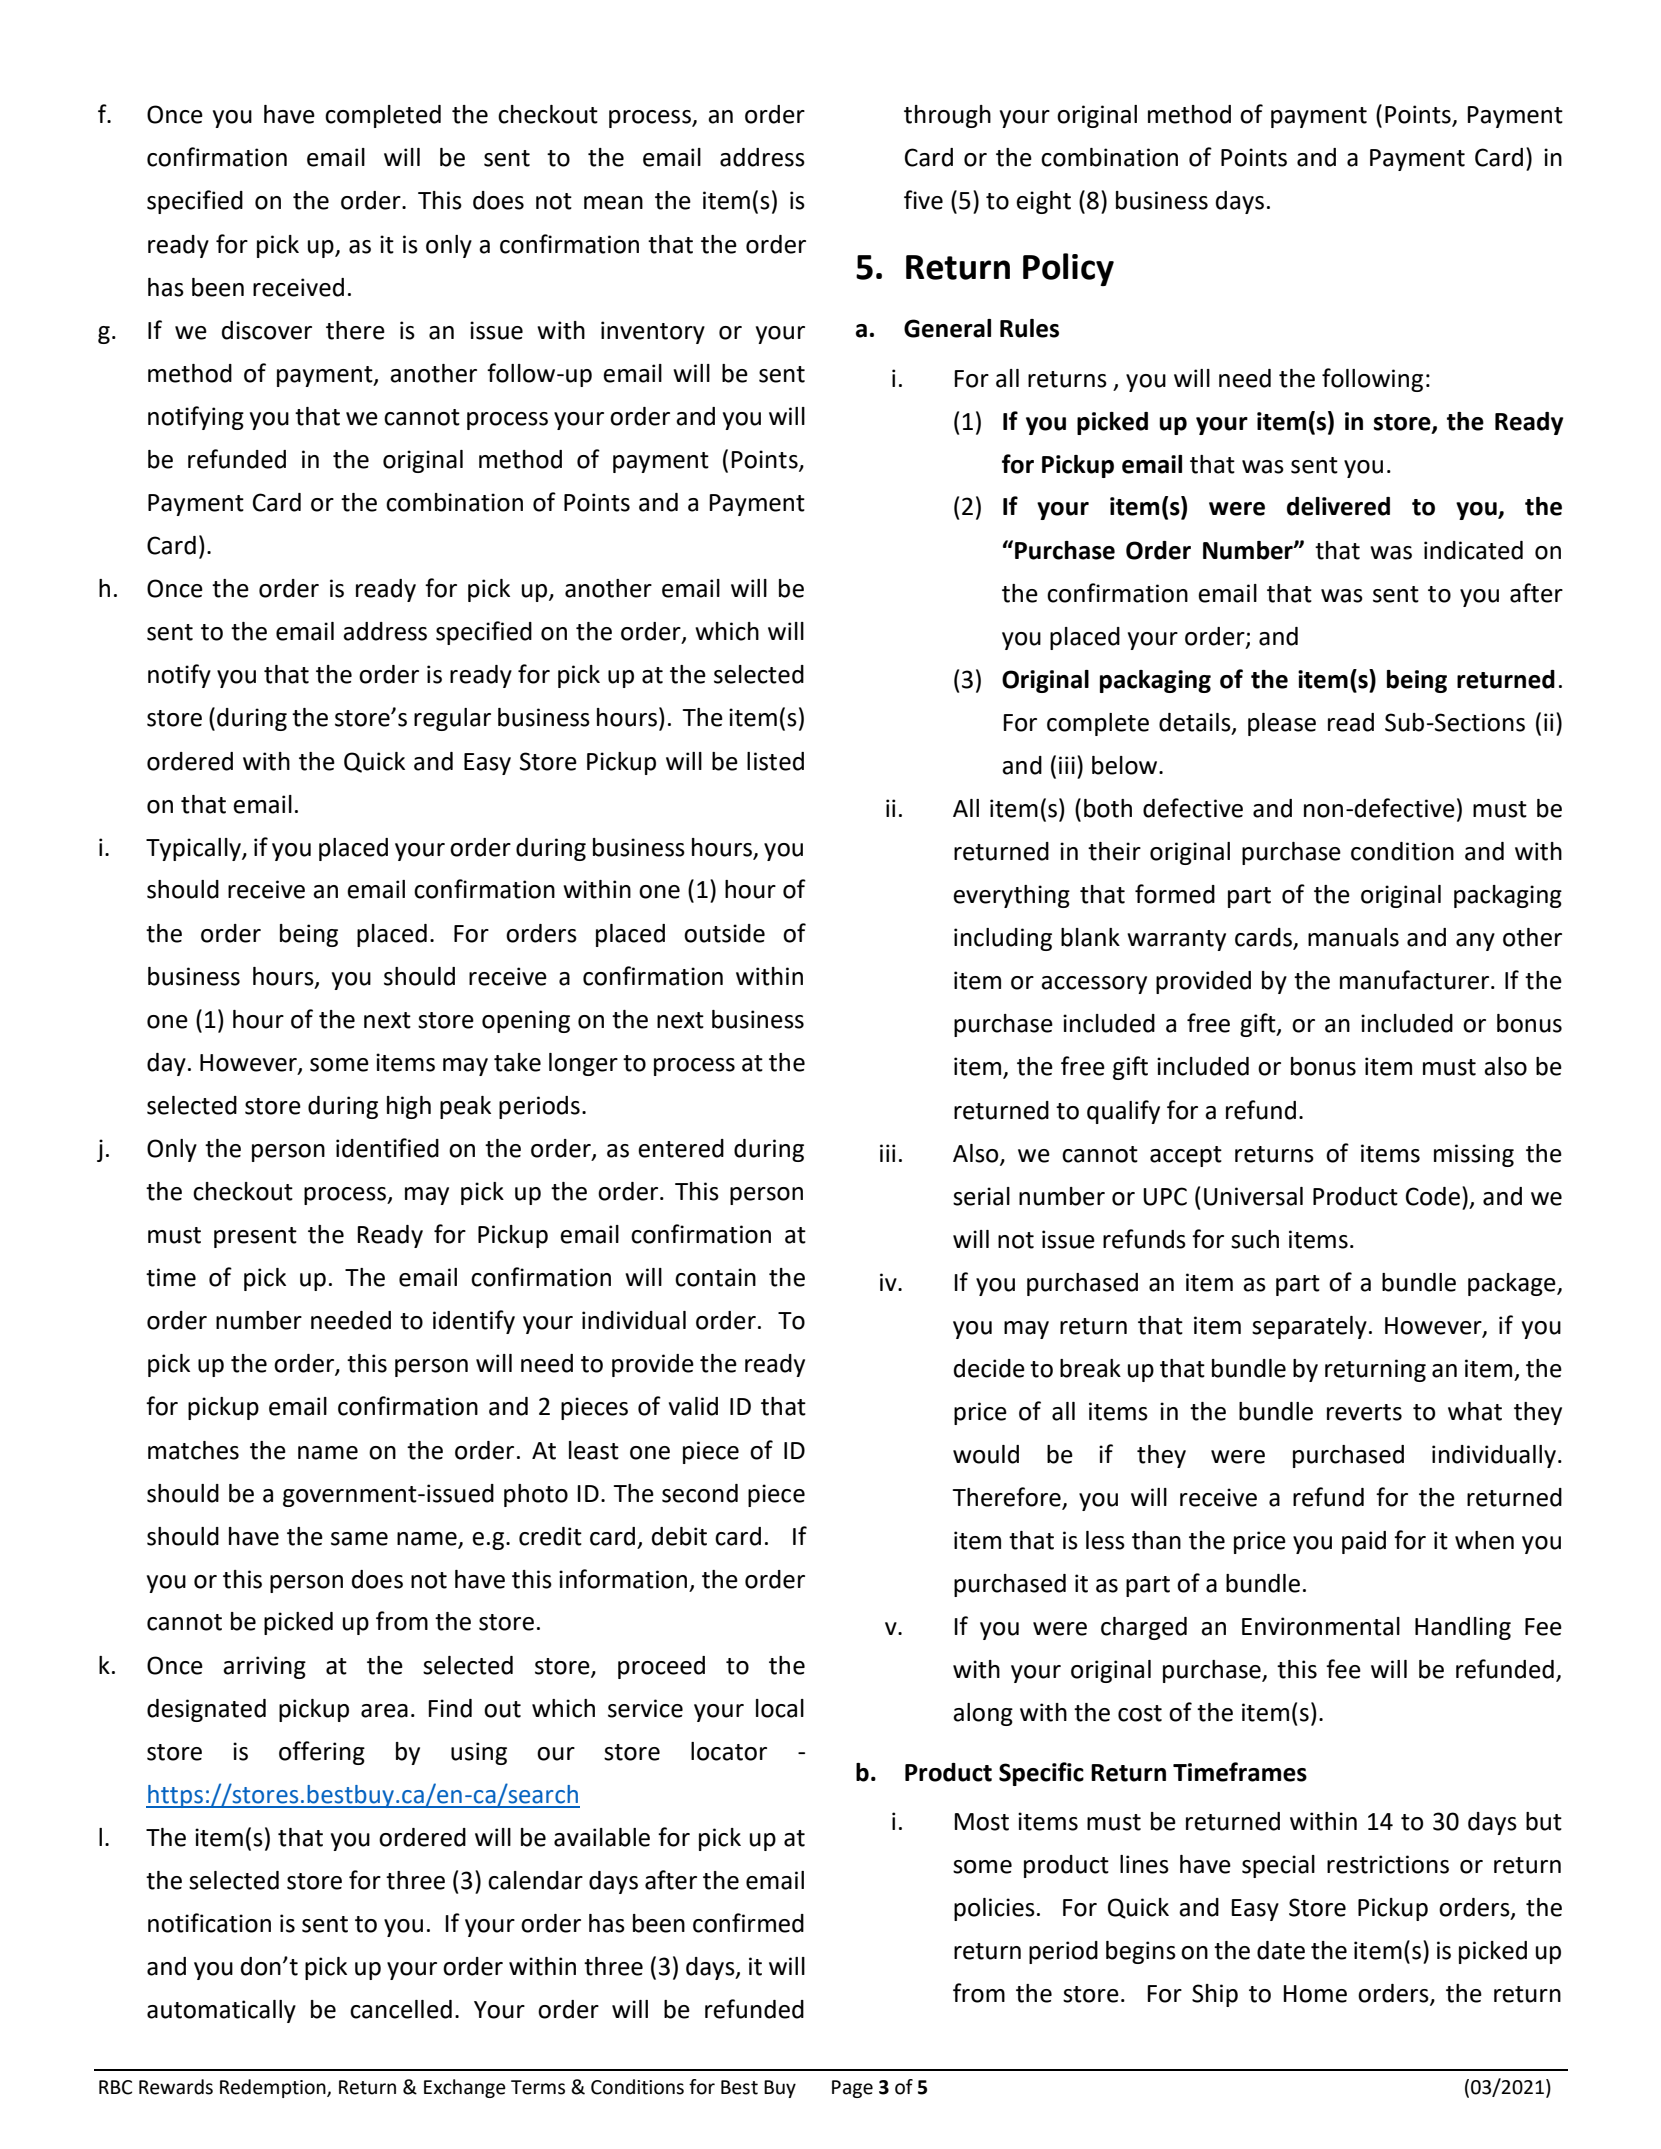 This screenshot has width=1661, height=2149. What do you see at coordinates (193, 1450) in the screenshot?
I see `matches` at bounding box center [193, 1450].
